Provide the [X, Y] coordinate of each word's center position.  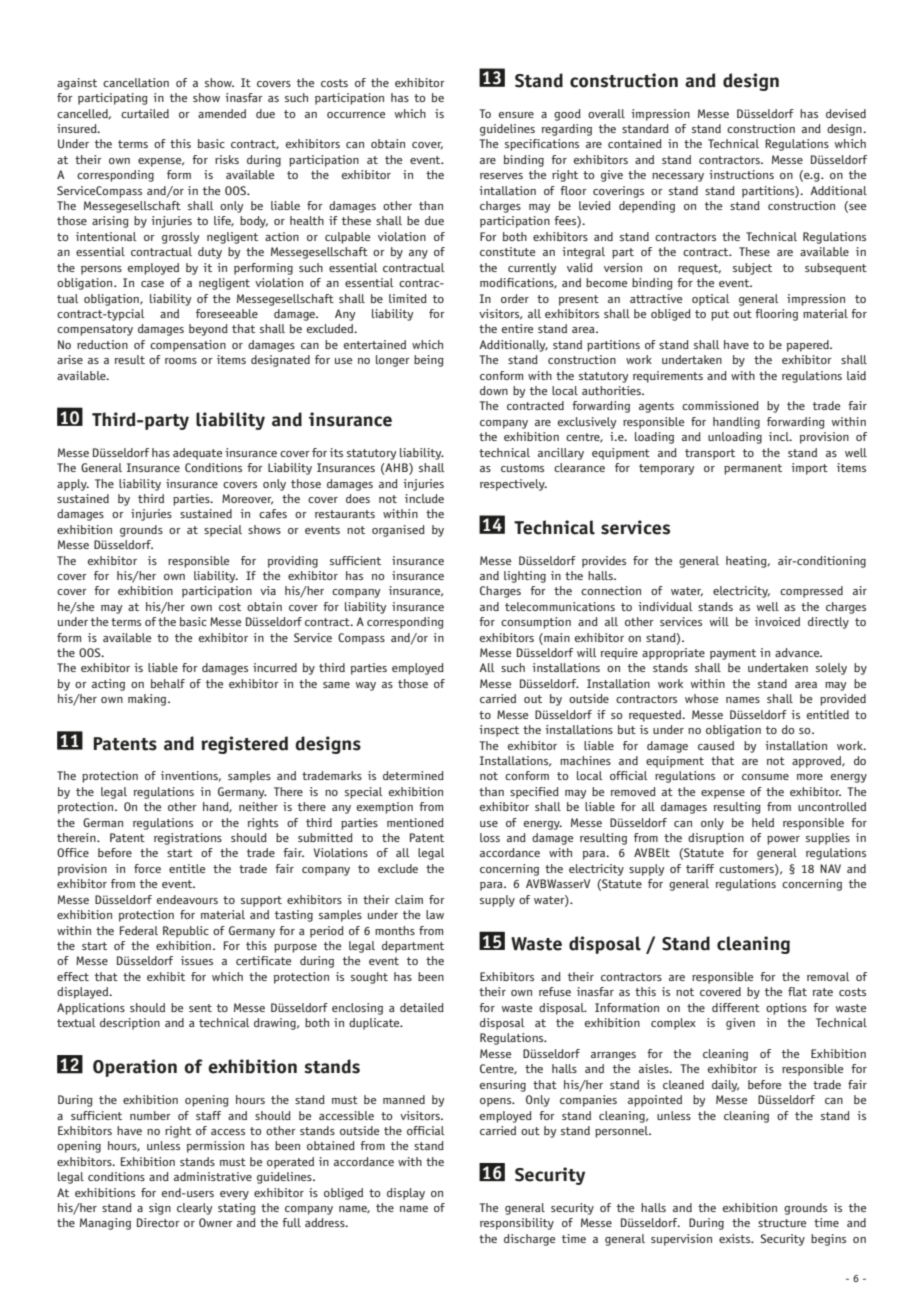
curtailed [145, 113]
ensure [516, 115]
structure [782, 1223]
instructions [741, 174]
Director [158, 1222]
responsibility [517, 1224]
